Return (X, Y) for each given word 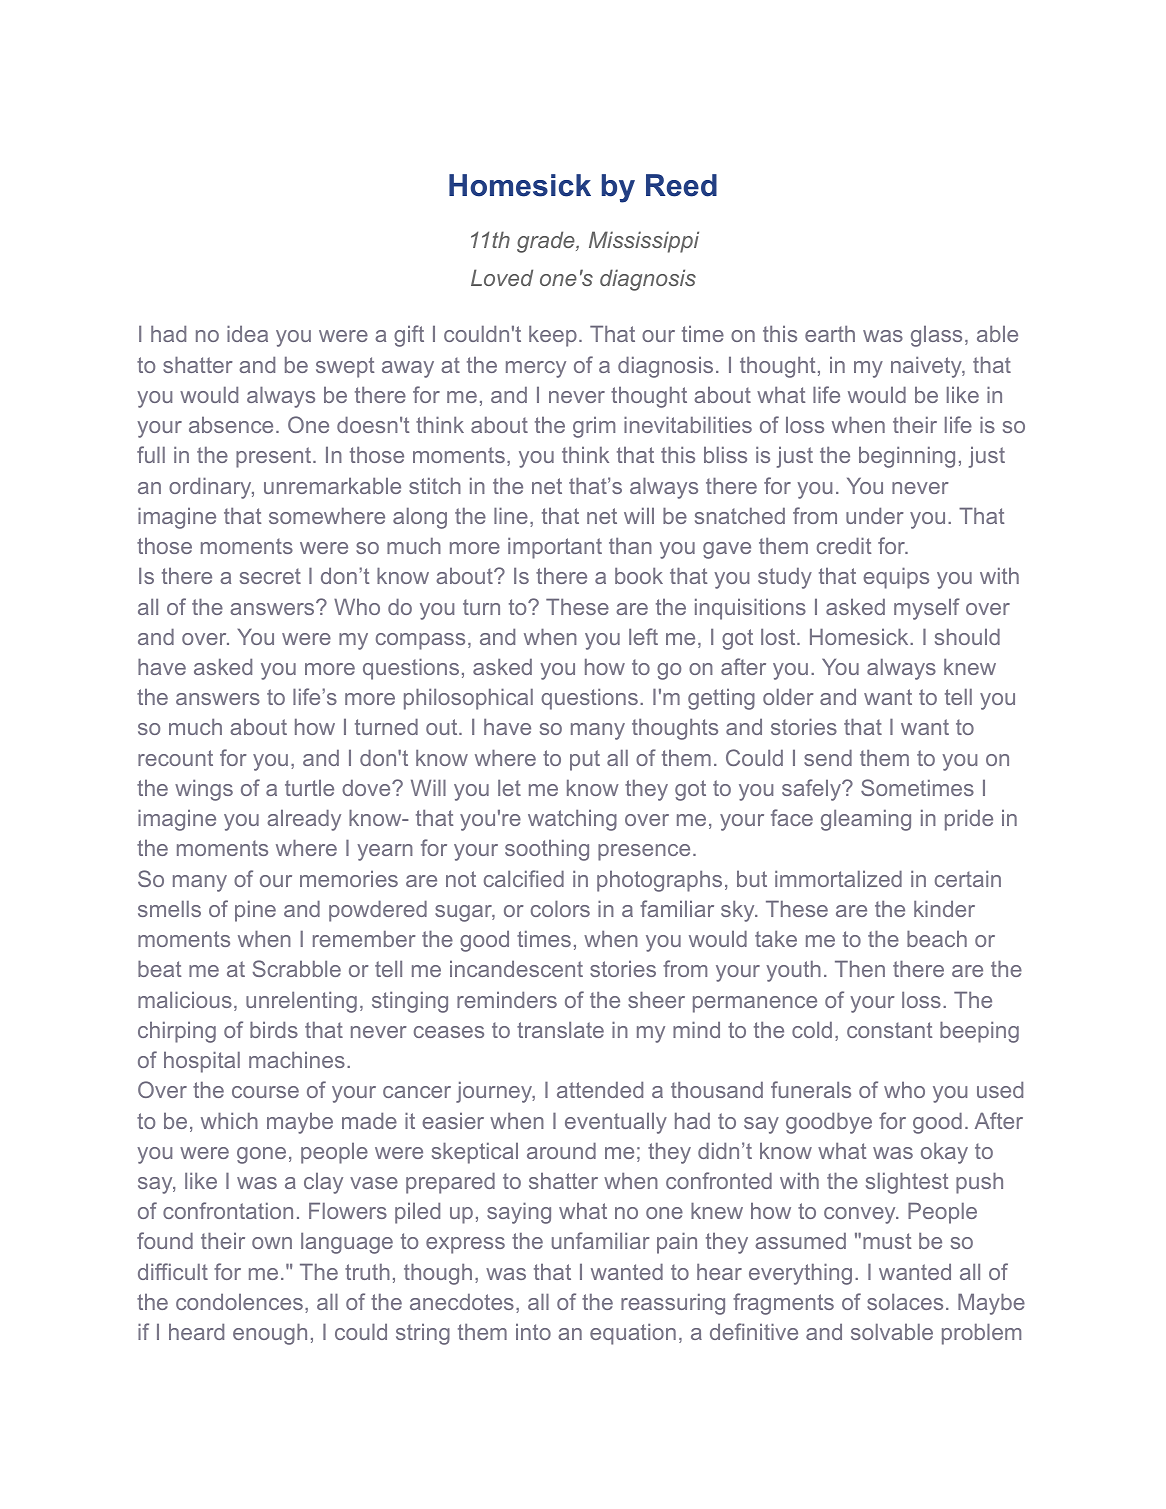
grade (547, 242)
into (533, 1331)
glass (936, 336)
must (887, 1241)
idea (247, 333)
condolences (239, 1301)
